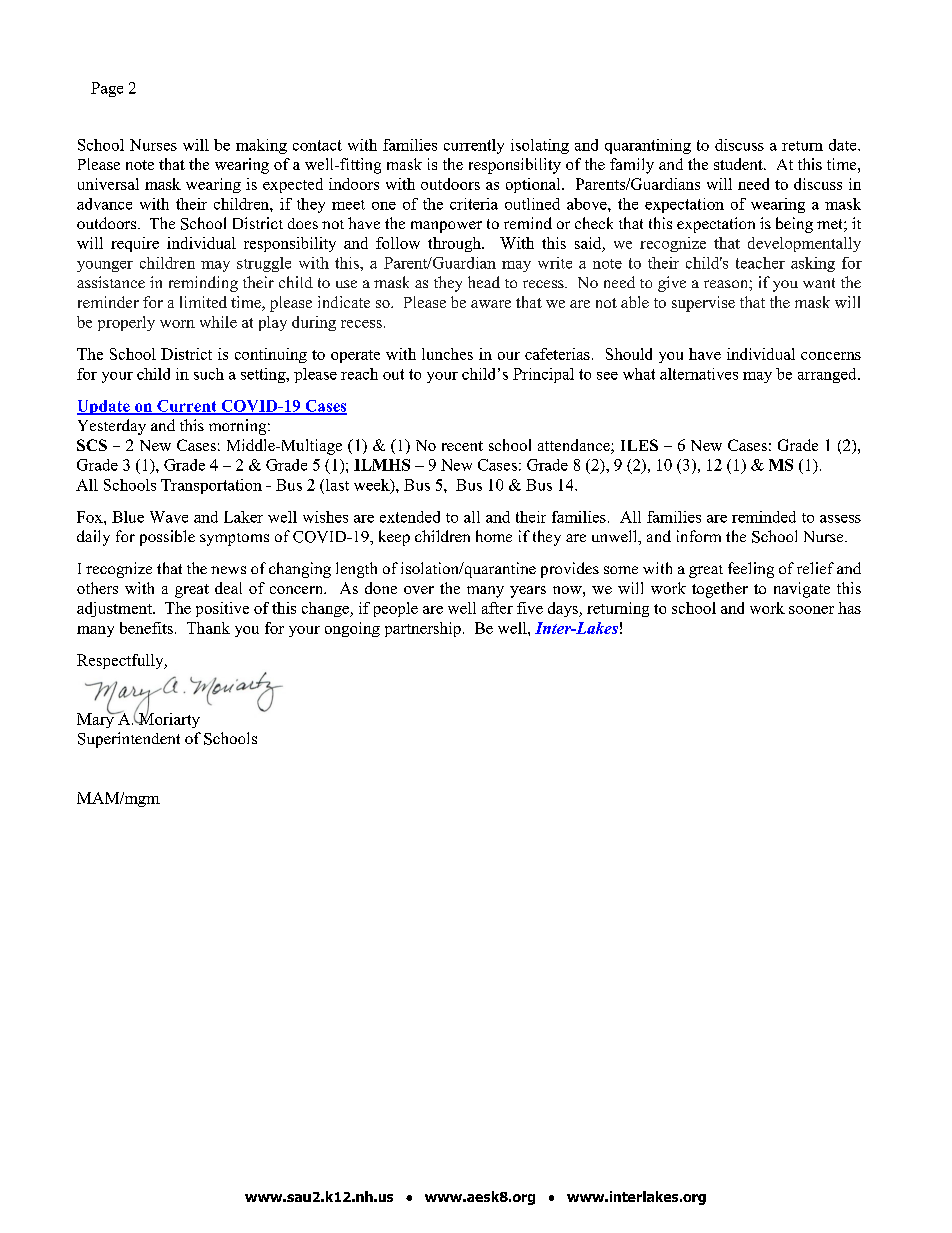 The width and height of the document is (952, 1233). I want to click on isolating, so click(540, 146).
